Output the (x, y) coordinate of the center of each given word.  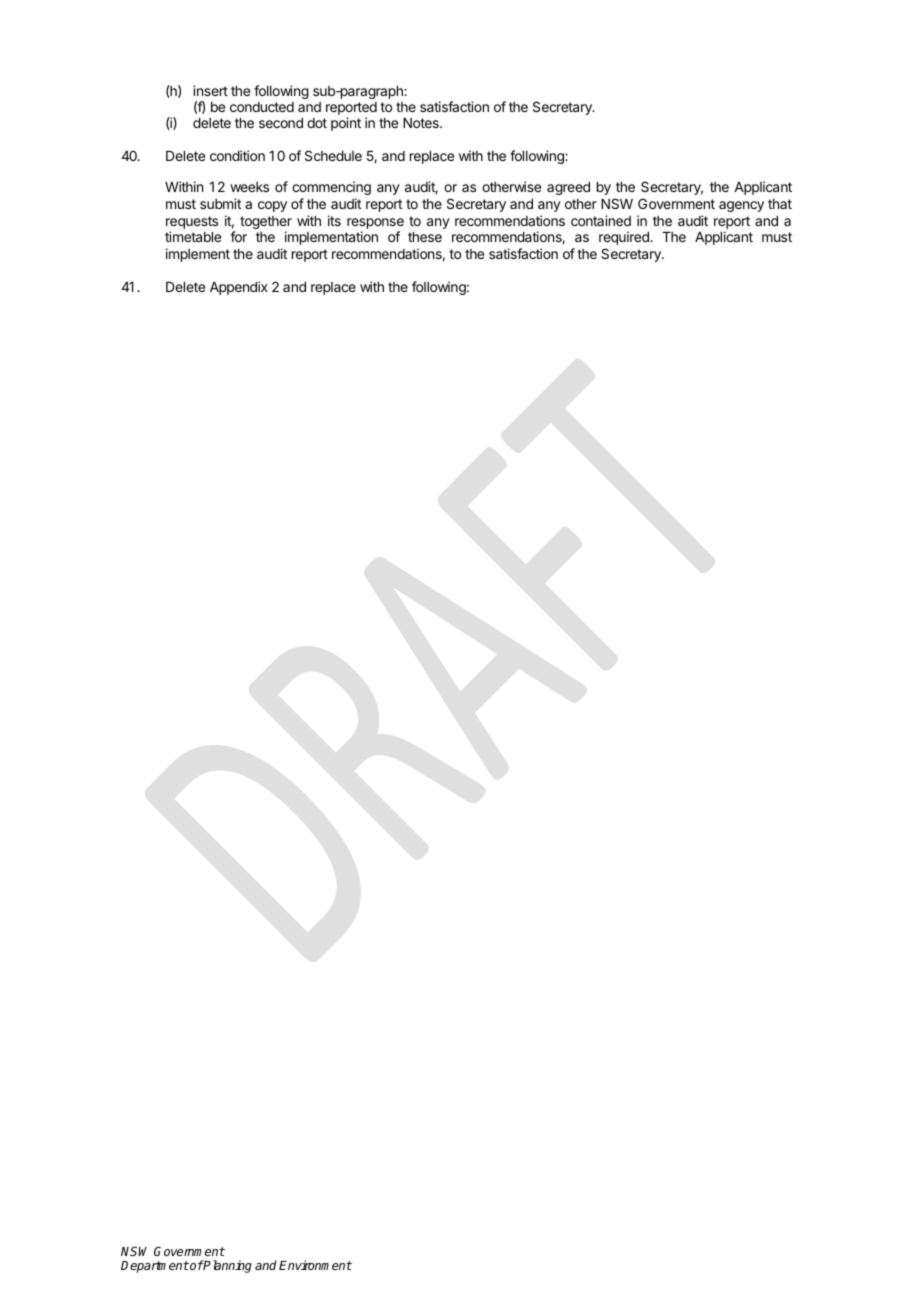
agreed (568, 188)
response (375, 225)
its (334, 220)
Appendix (239, 288)
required (625, 238)
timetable (193, 236)
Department (155, 1267)
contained (601, 220)
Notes (422, 123)
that (780, 204)
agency (741, 206)
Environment (315, 1265)
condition (237, 155)
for (238, 236)
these (425, 237)
